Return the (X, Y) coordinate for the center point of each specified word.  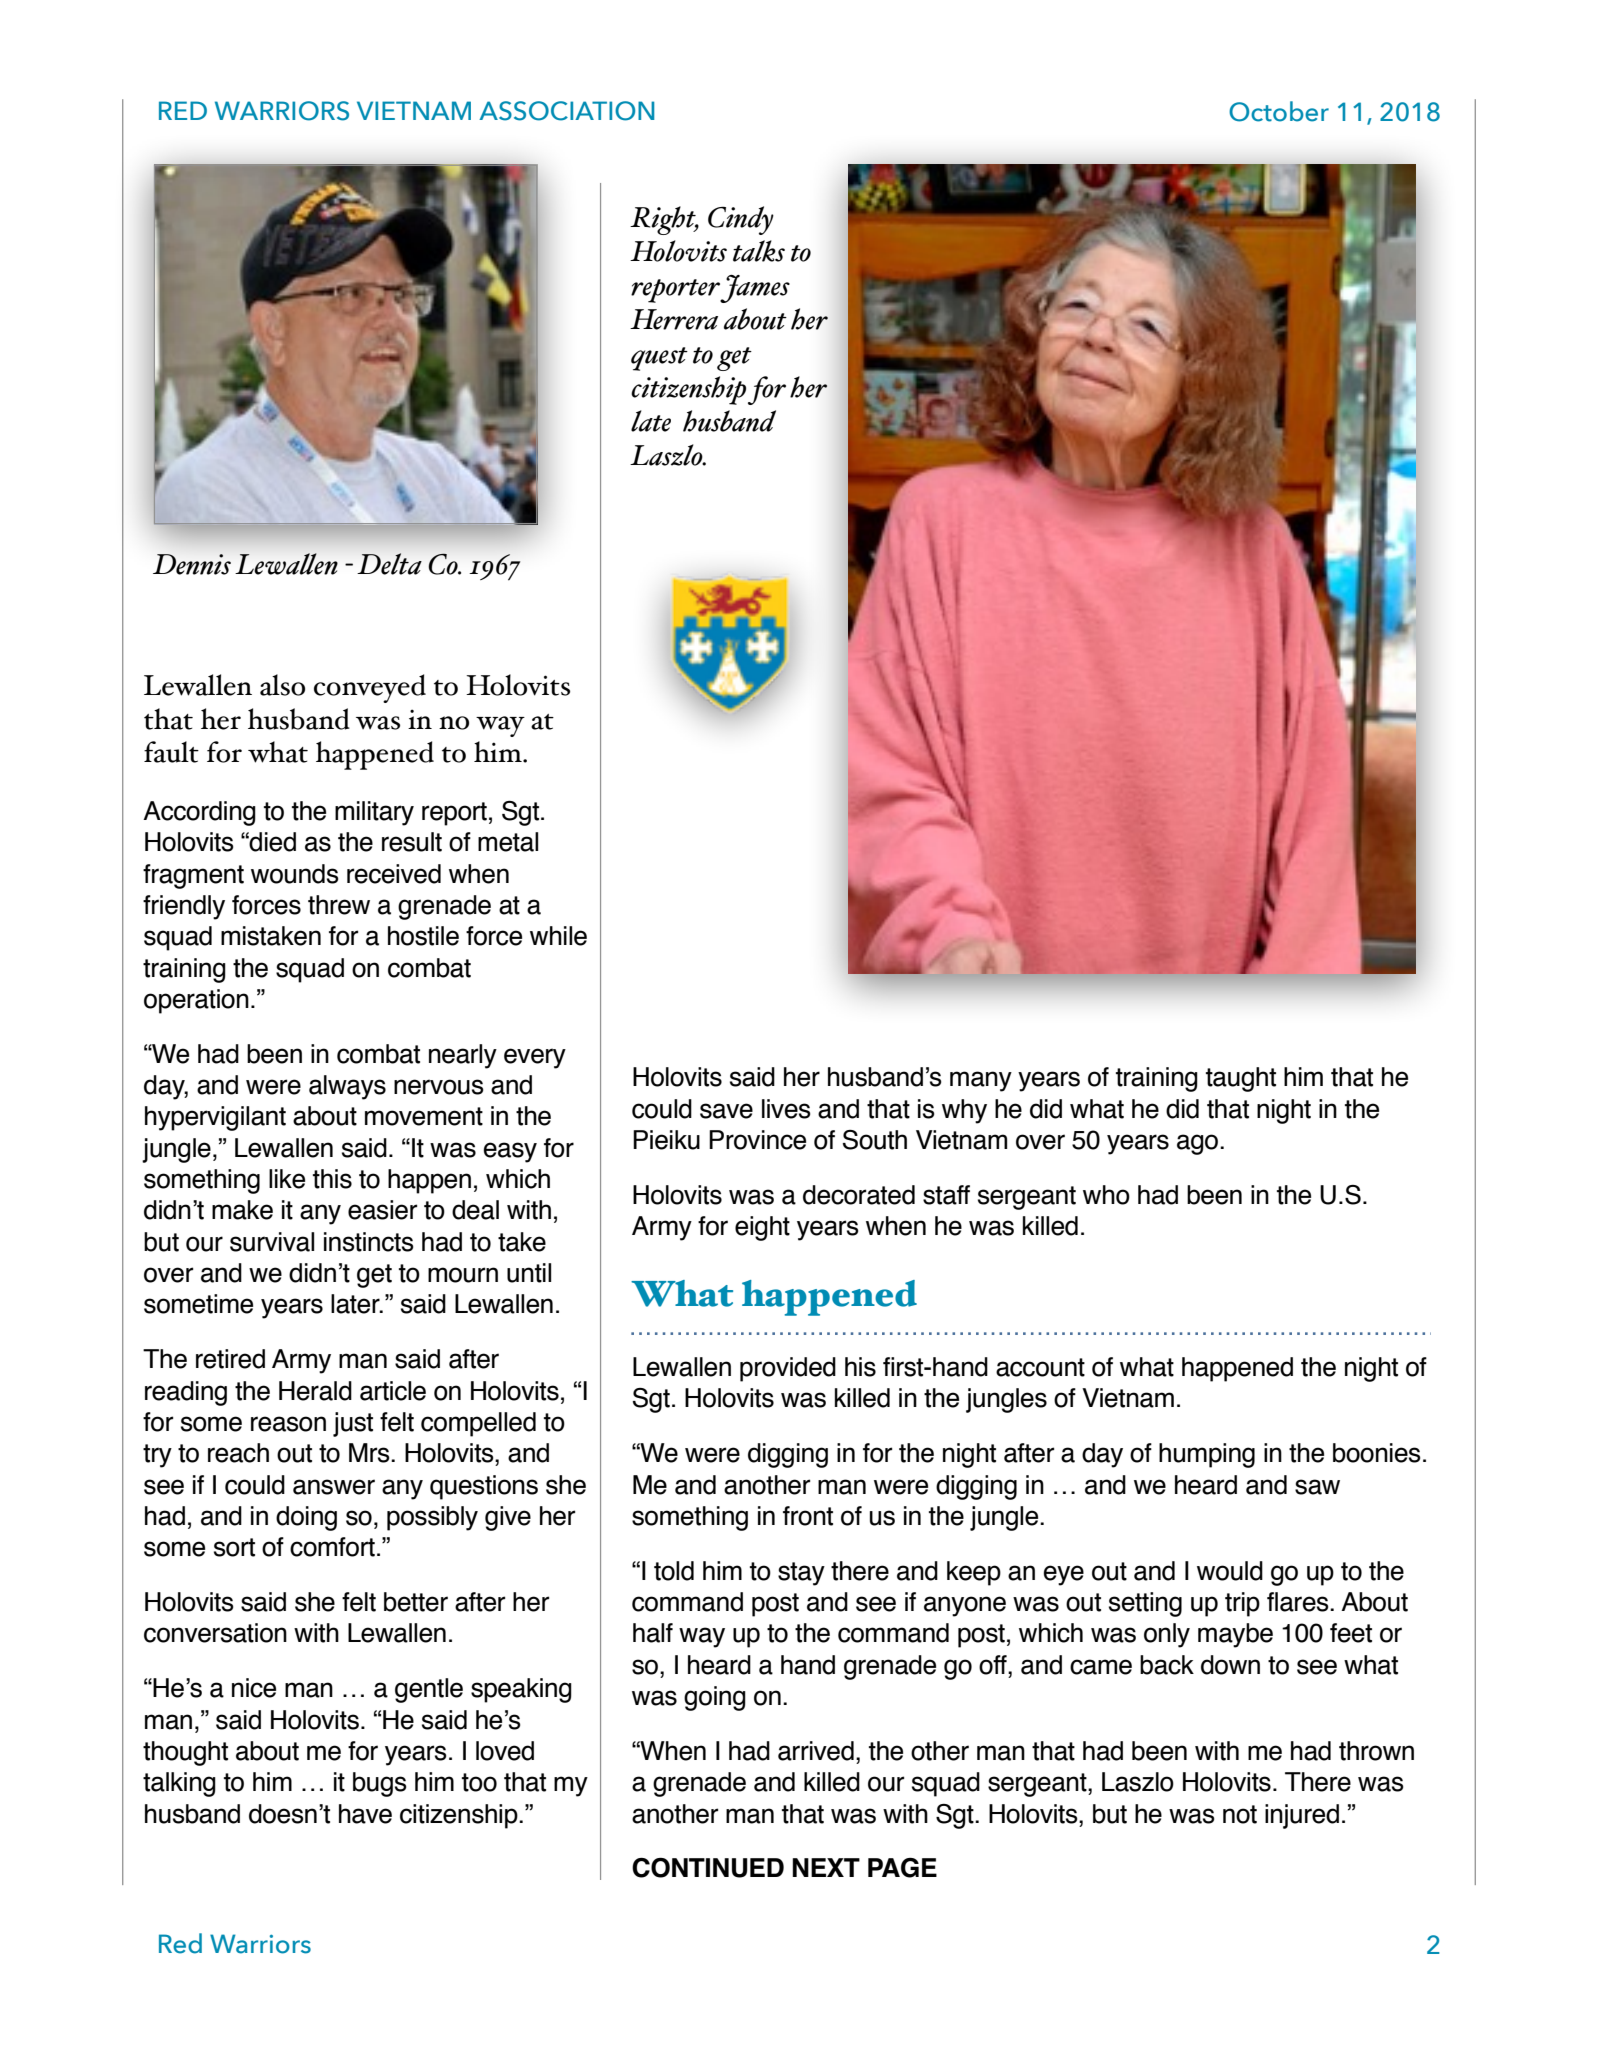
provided (788, 1369)
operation (196, 1001)
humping (1207, 1455)
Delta (389, 564)
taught (1241, 1079)
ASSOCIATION (566, 111)
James (755, 289)
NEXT (826, 1867)
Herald (315, 1391)
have (365, 1814)
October (1279, 111)
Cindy (741, 220)
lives (786, 1109)
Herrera (674, 319)
